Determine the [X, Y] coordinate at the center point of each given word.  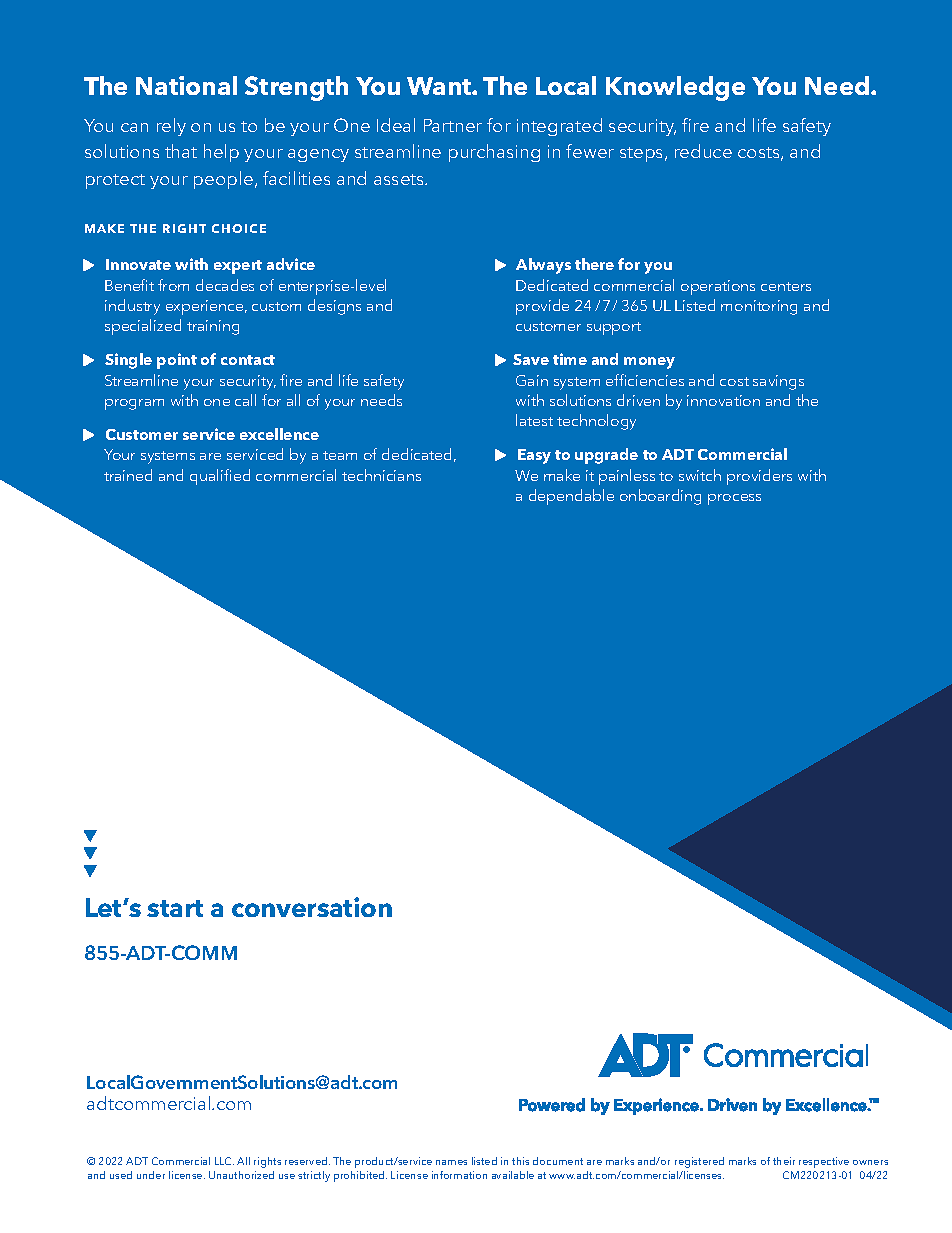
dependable [571, 497]
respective [824, 1162]
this [520, 1161]
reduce [703, 151]
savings [778, 382]
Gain [532, 380]
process [734, 499]
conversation [312, 907]
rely [171, 127]
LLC [224, 1161]
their [784, 1161]
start [175, 908]
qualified [220, 477]
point [177, 361]
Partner [453, 125]
